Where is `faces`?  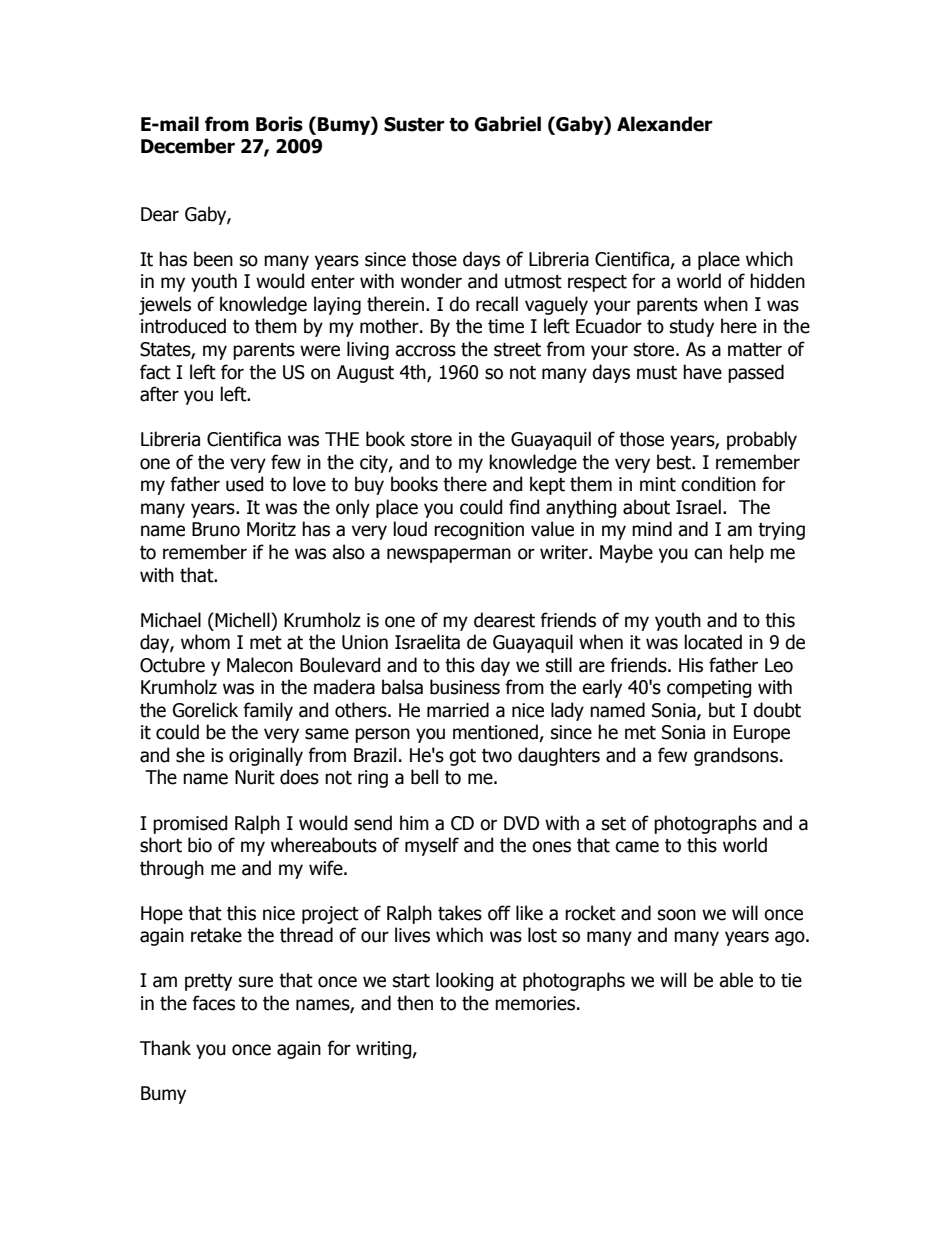 faces is located at coordinates (213, 1003).
